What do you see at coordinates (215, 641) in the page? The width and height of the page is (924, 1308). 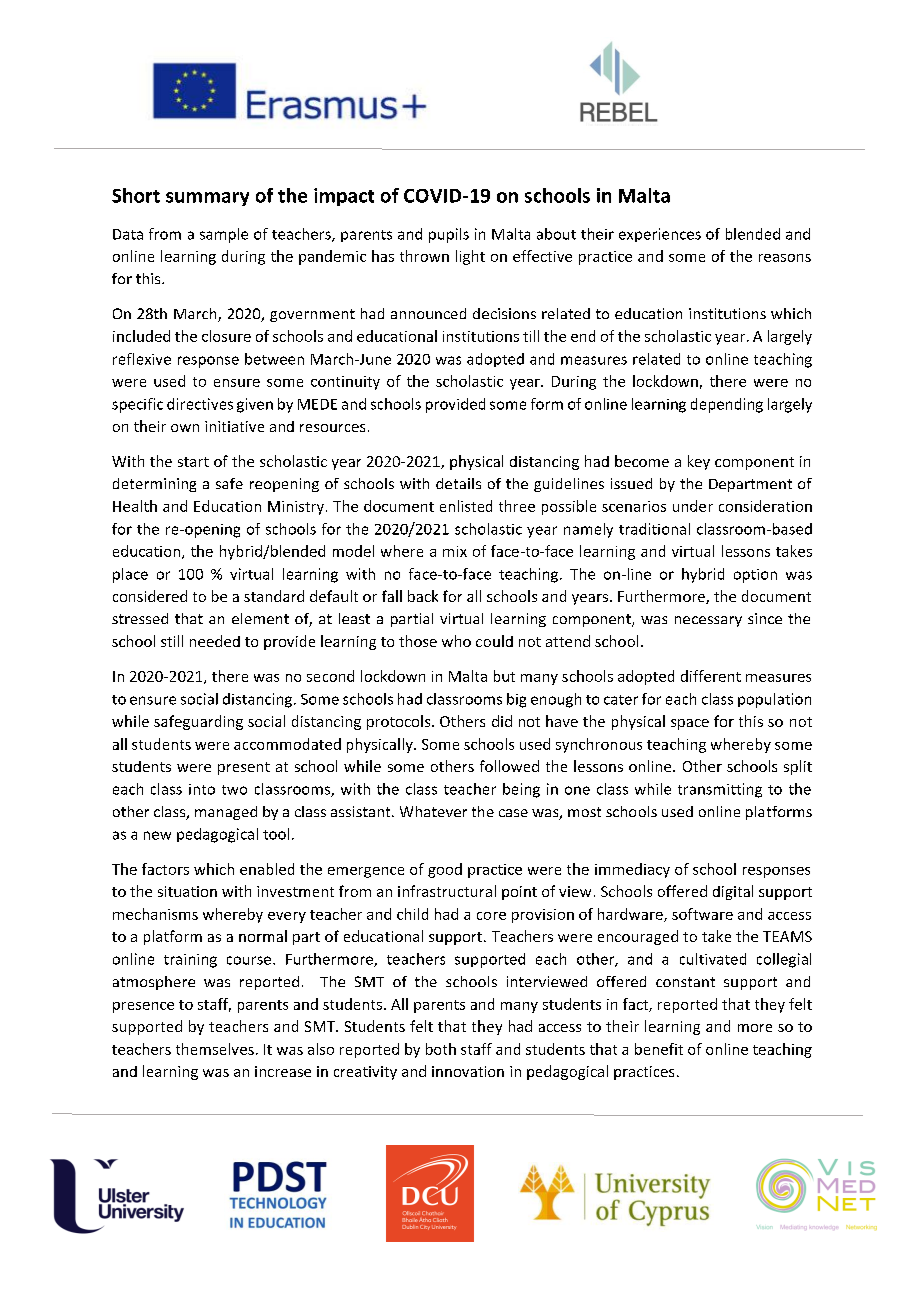 I see `needed` at bounding box center [215, 641].
